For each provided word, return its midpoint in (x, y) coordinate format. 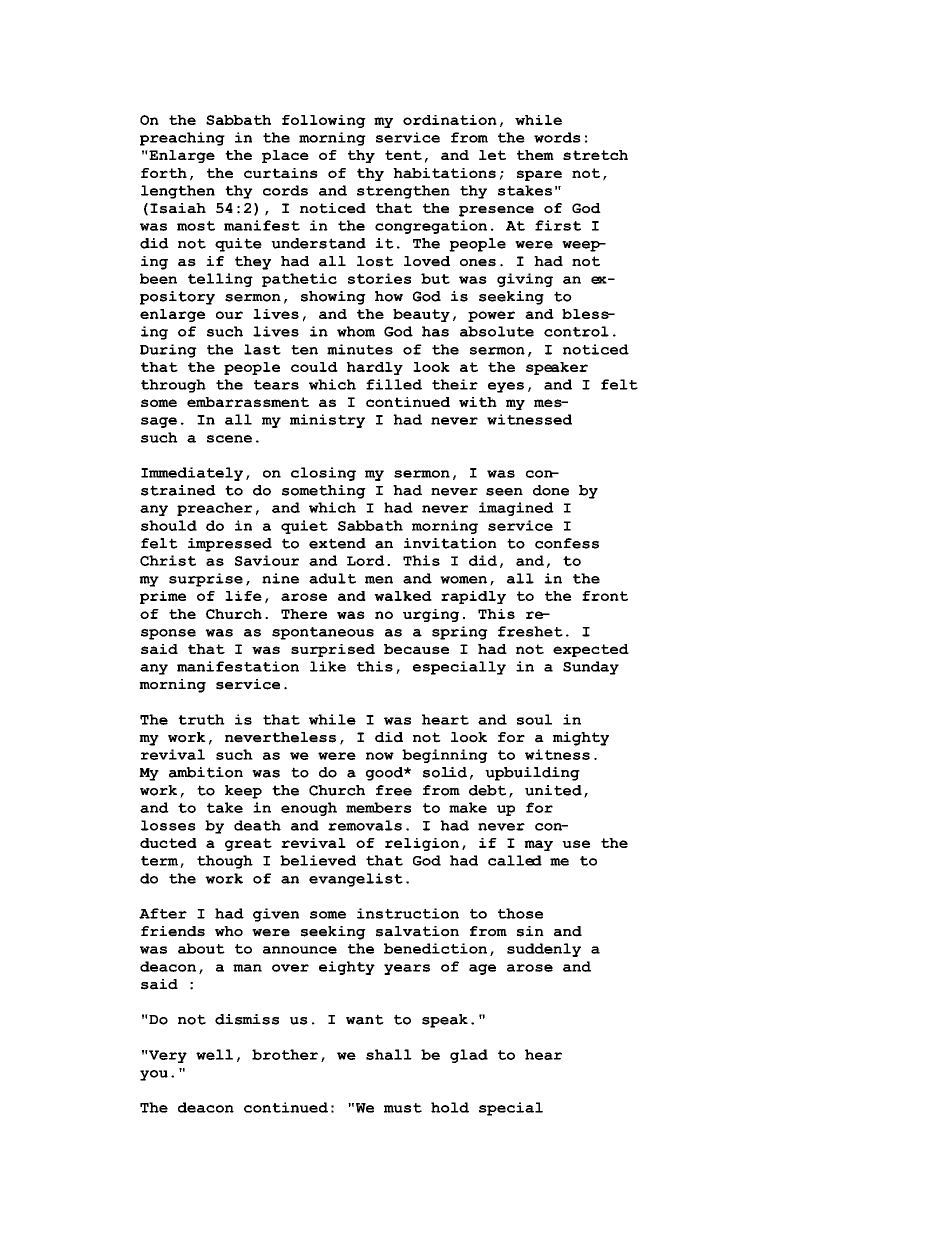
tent (403, 155)
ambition (206, 772)
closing (323, 474)
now (380, 756)
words (557, 137)
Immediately (192, 474)
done (551, 490)
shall (389, 1054)
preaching (182, 139)
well (214, 1054)
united (553, 790)
